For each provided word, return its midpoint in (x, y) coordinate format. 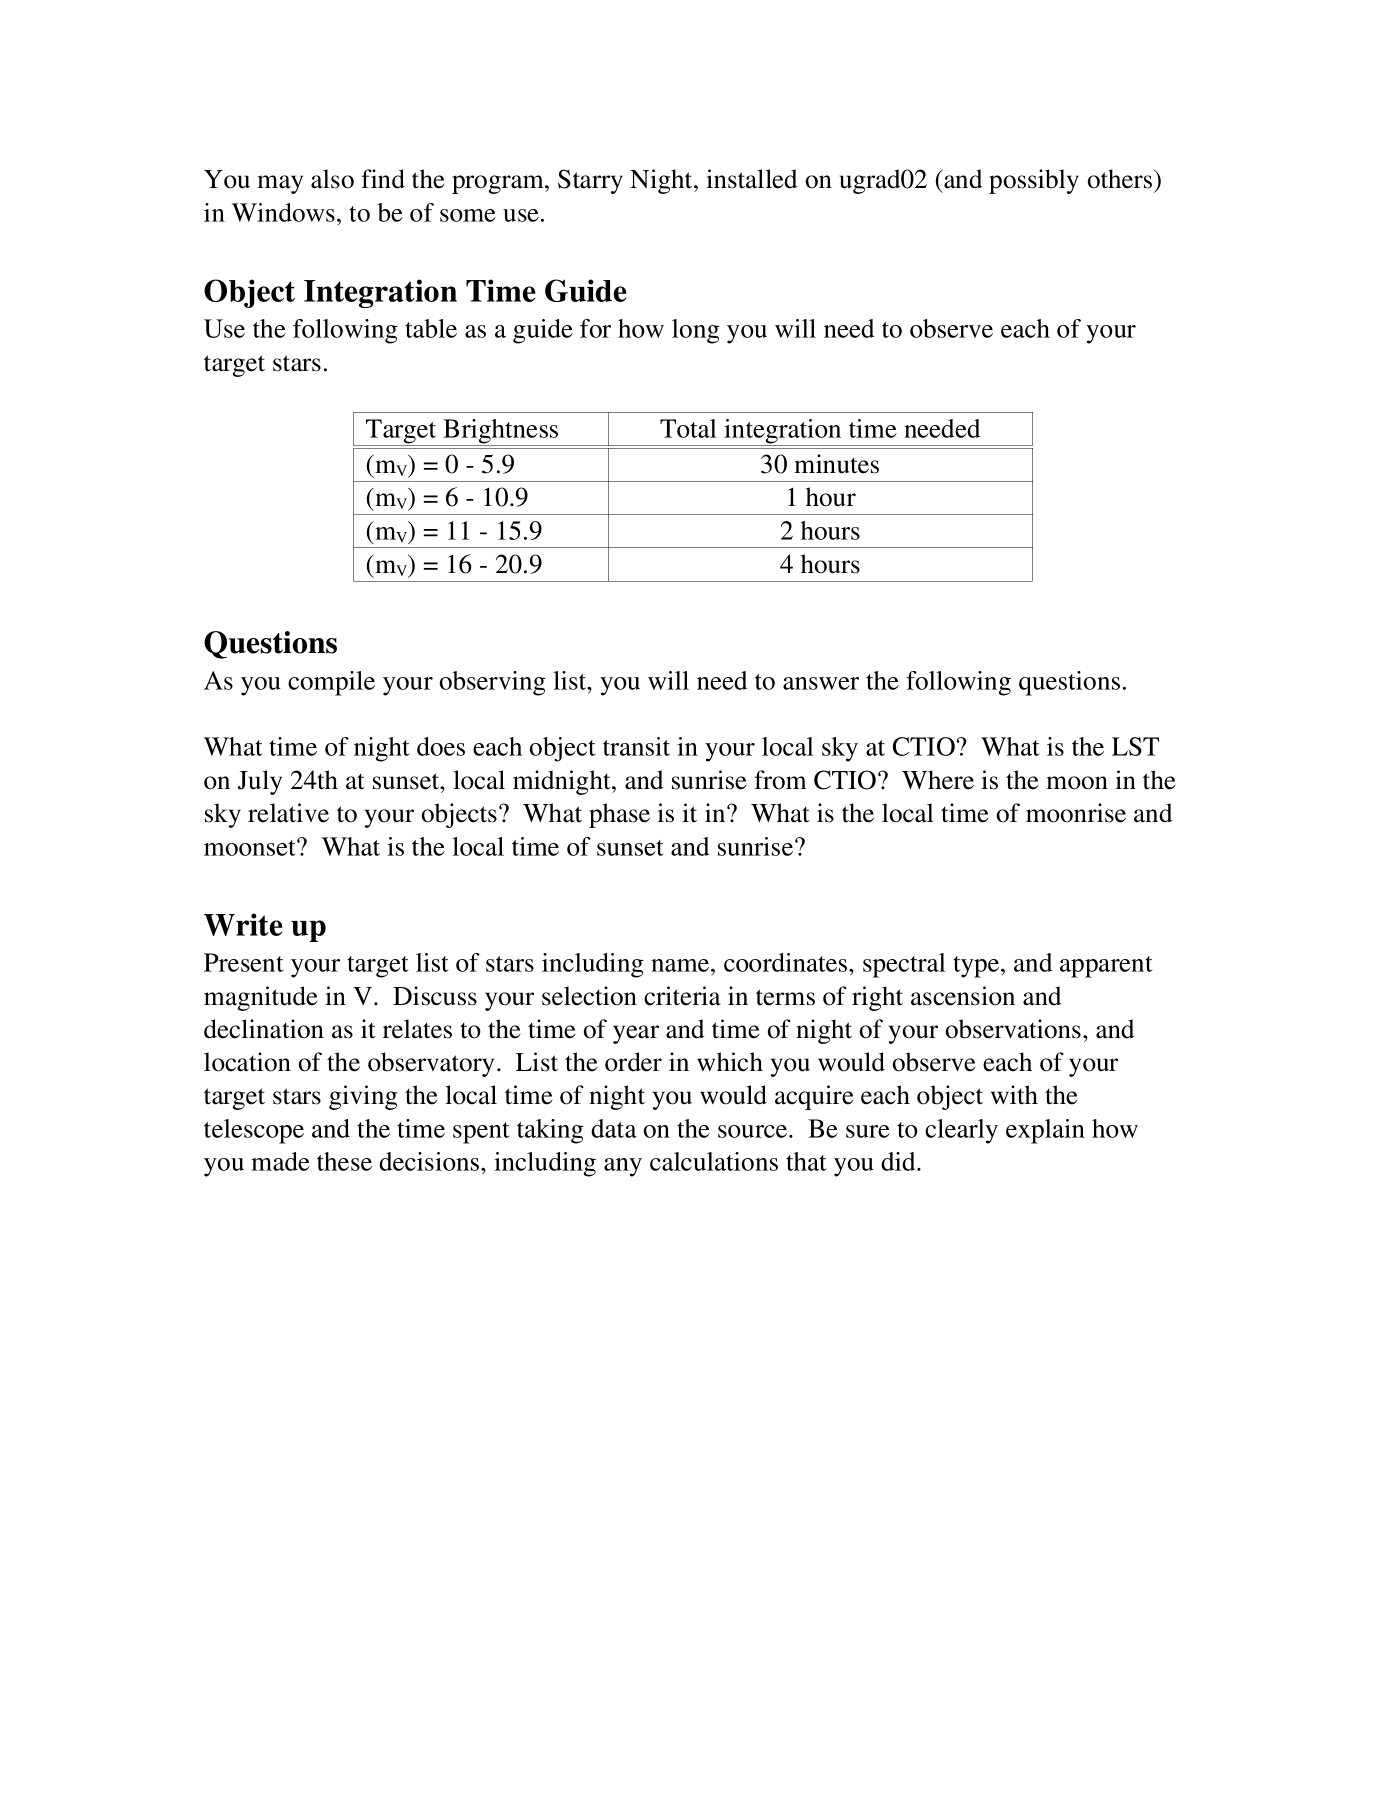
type (977, 967)
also (332, 179)
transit (636, 746)
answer (821, 683)
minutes (836, 464)
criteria (682, 996)
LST (1135, 746)
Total (688, 428)
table (431, 328)
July (260, 782)
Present (244, 962)
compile (331, 683)
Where (938, 780)
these (344, 1161)
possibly (1034, 181)
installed (751, 179)
